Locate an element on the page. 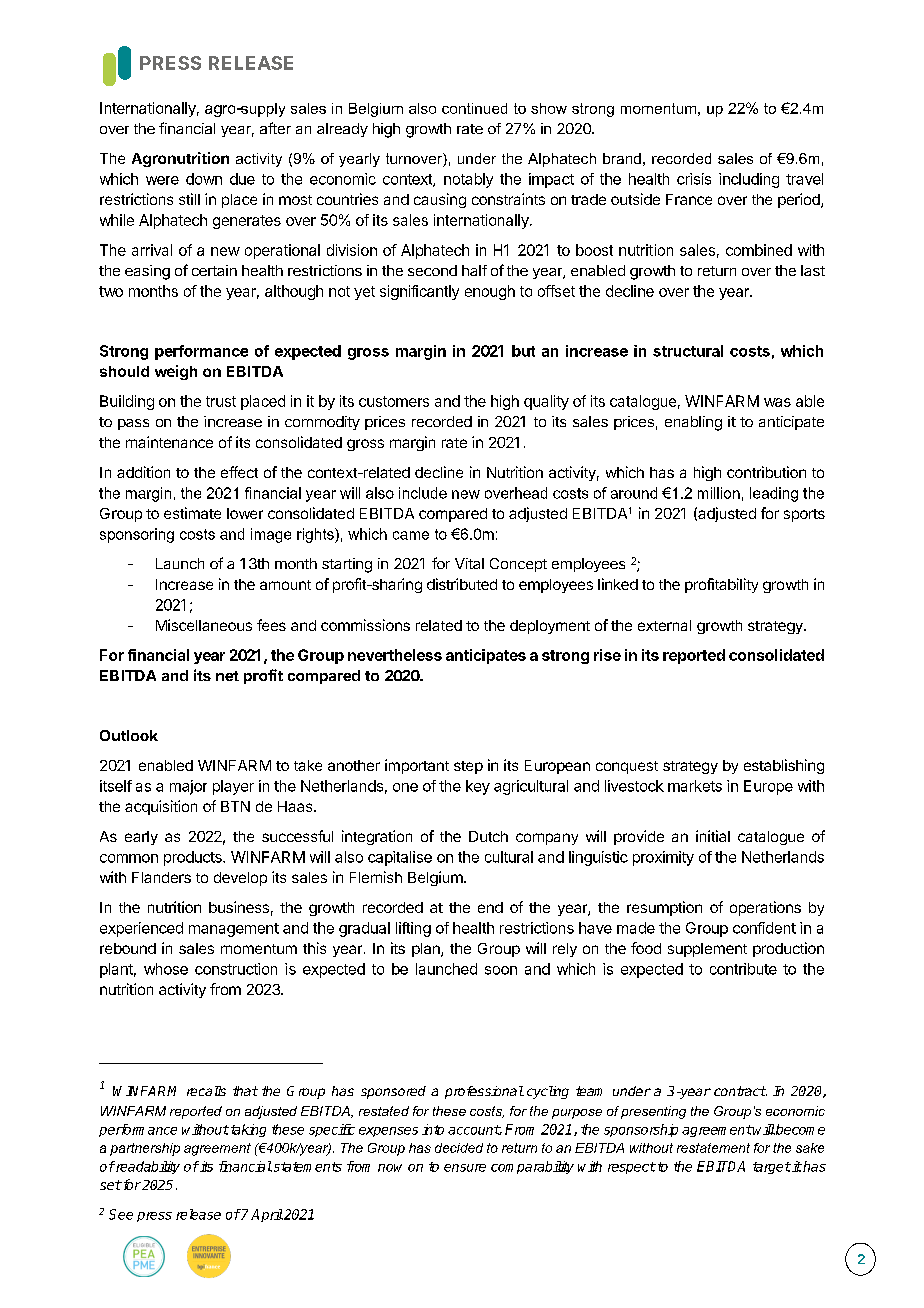 The height and width of the image is (1308, 924). including is located at coordinates (749, 180).
